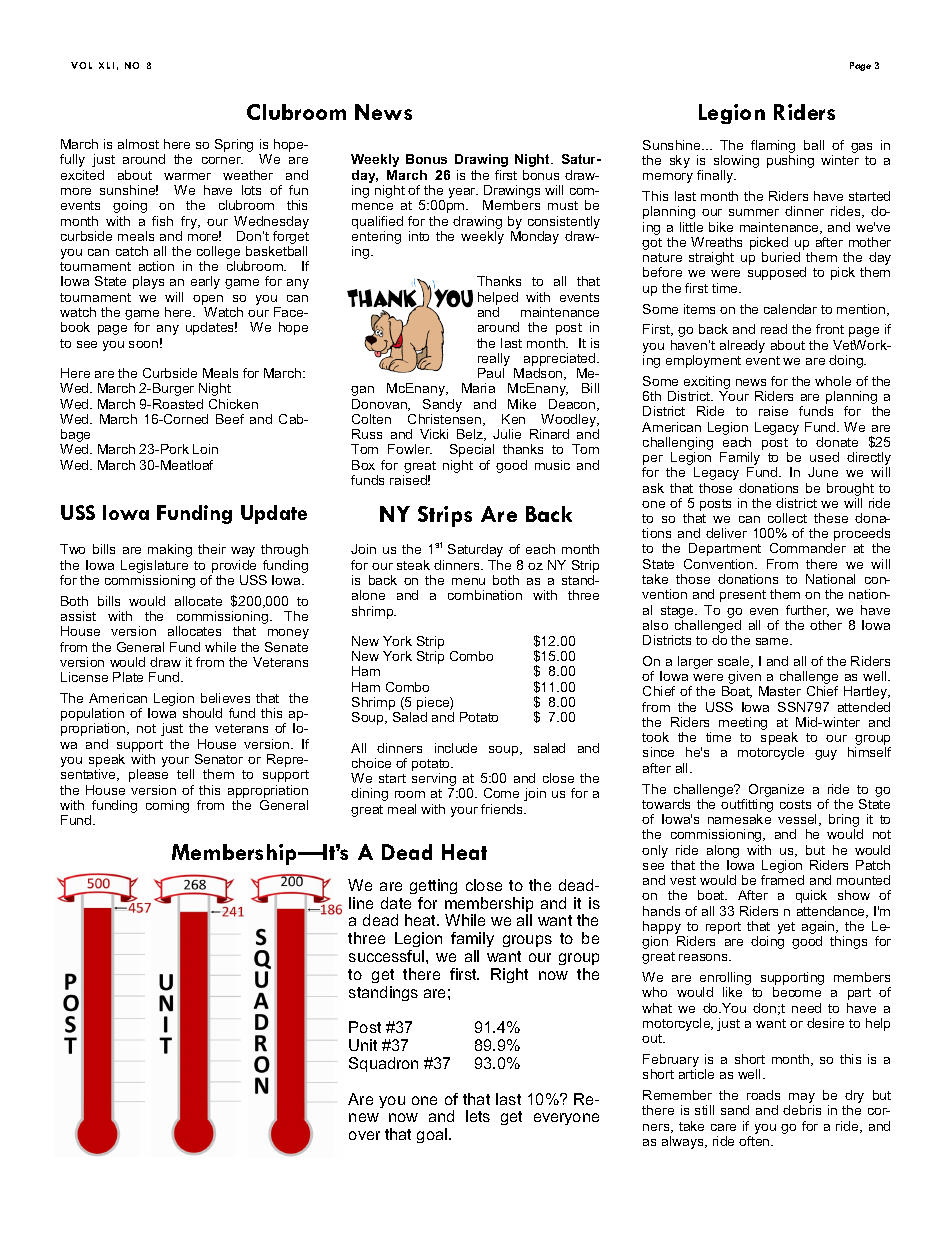 The image size is (952, 1233). I want to click on Special, so click(472, 450).
